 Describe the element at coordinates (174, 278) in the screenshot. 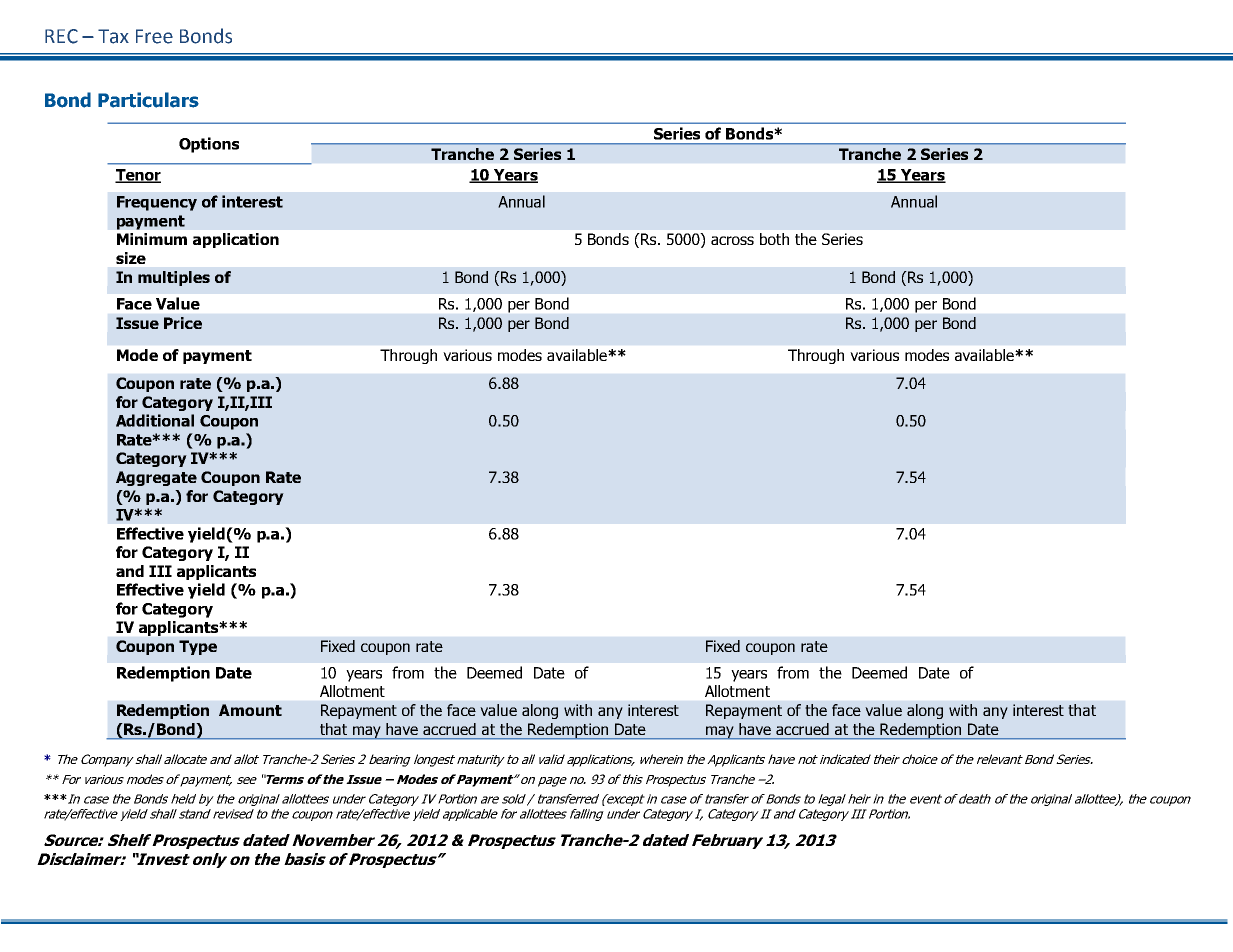

I see `multiples` at that location.
